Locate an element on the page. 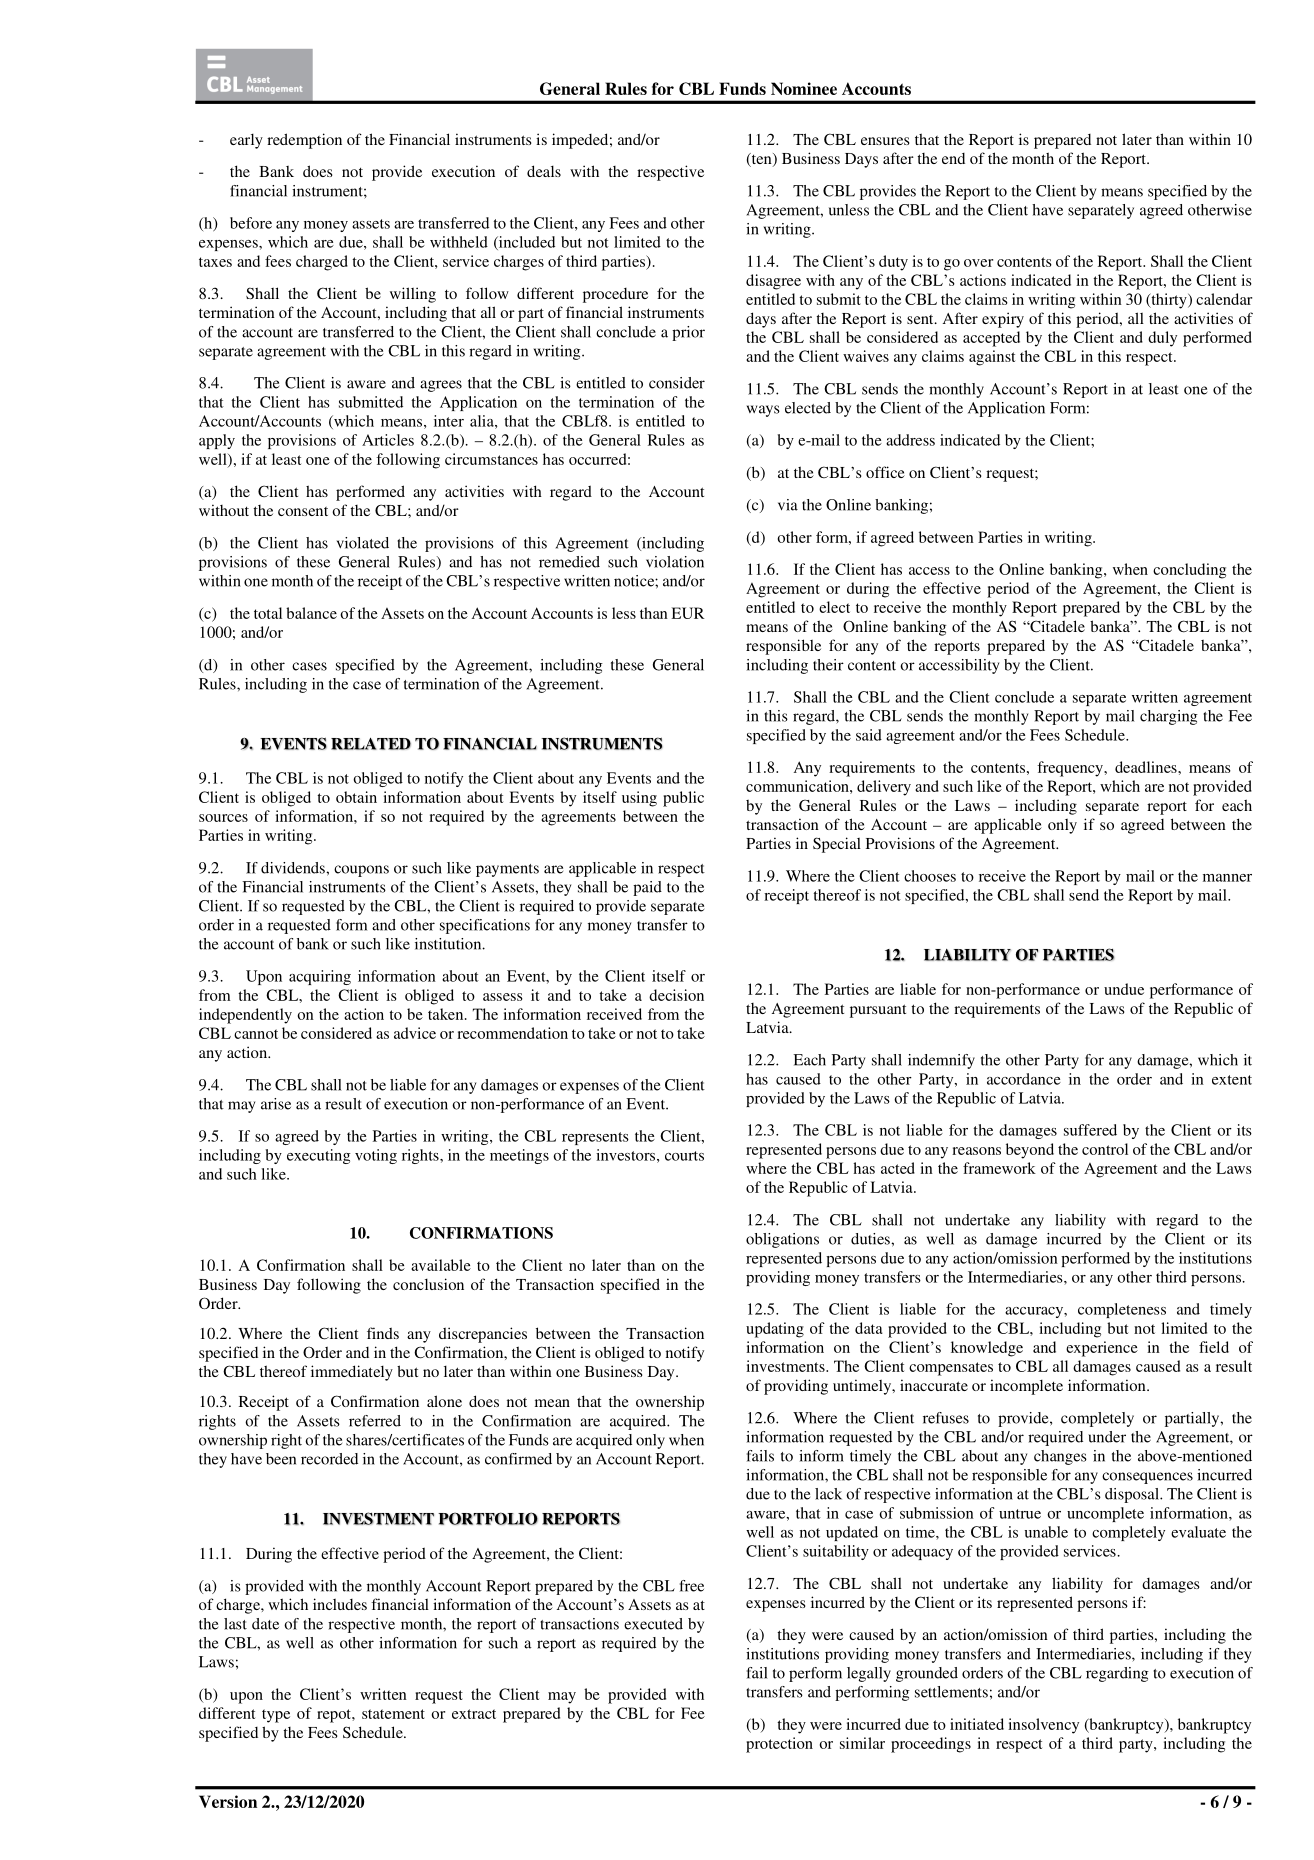 The width and height of the image is (1314, 1860). decision is located at coordinates (676, 995).
